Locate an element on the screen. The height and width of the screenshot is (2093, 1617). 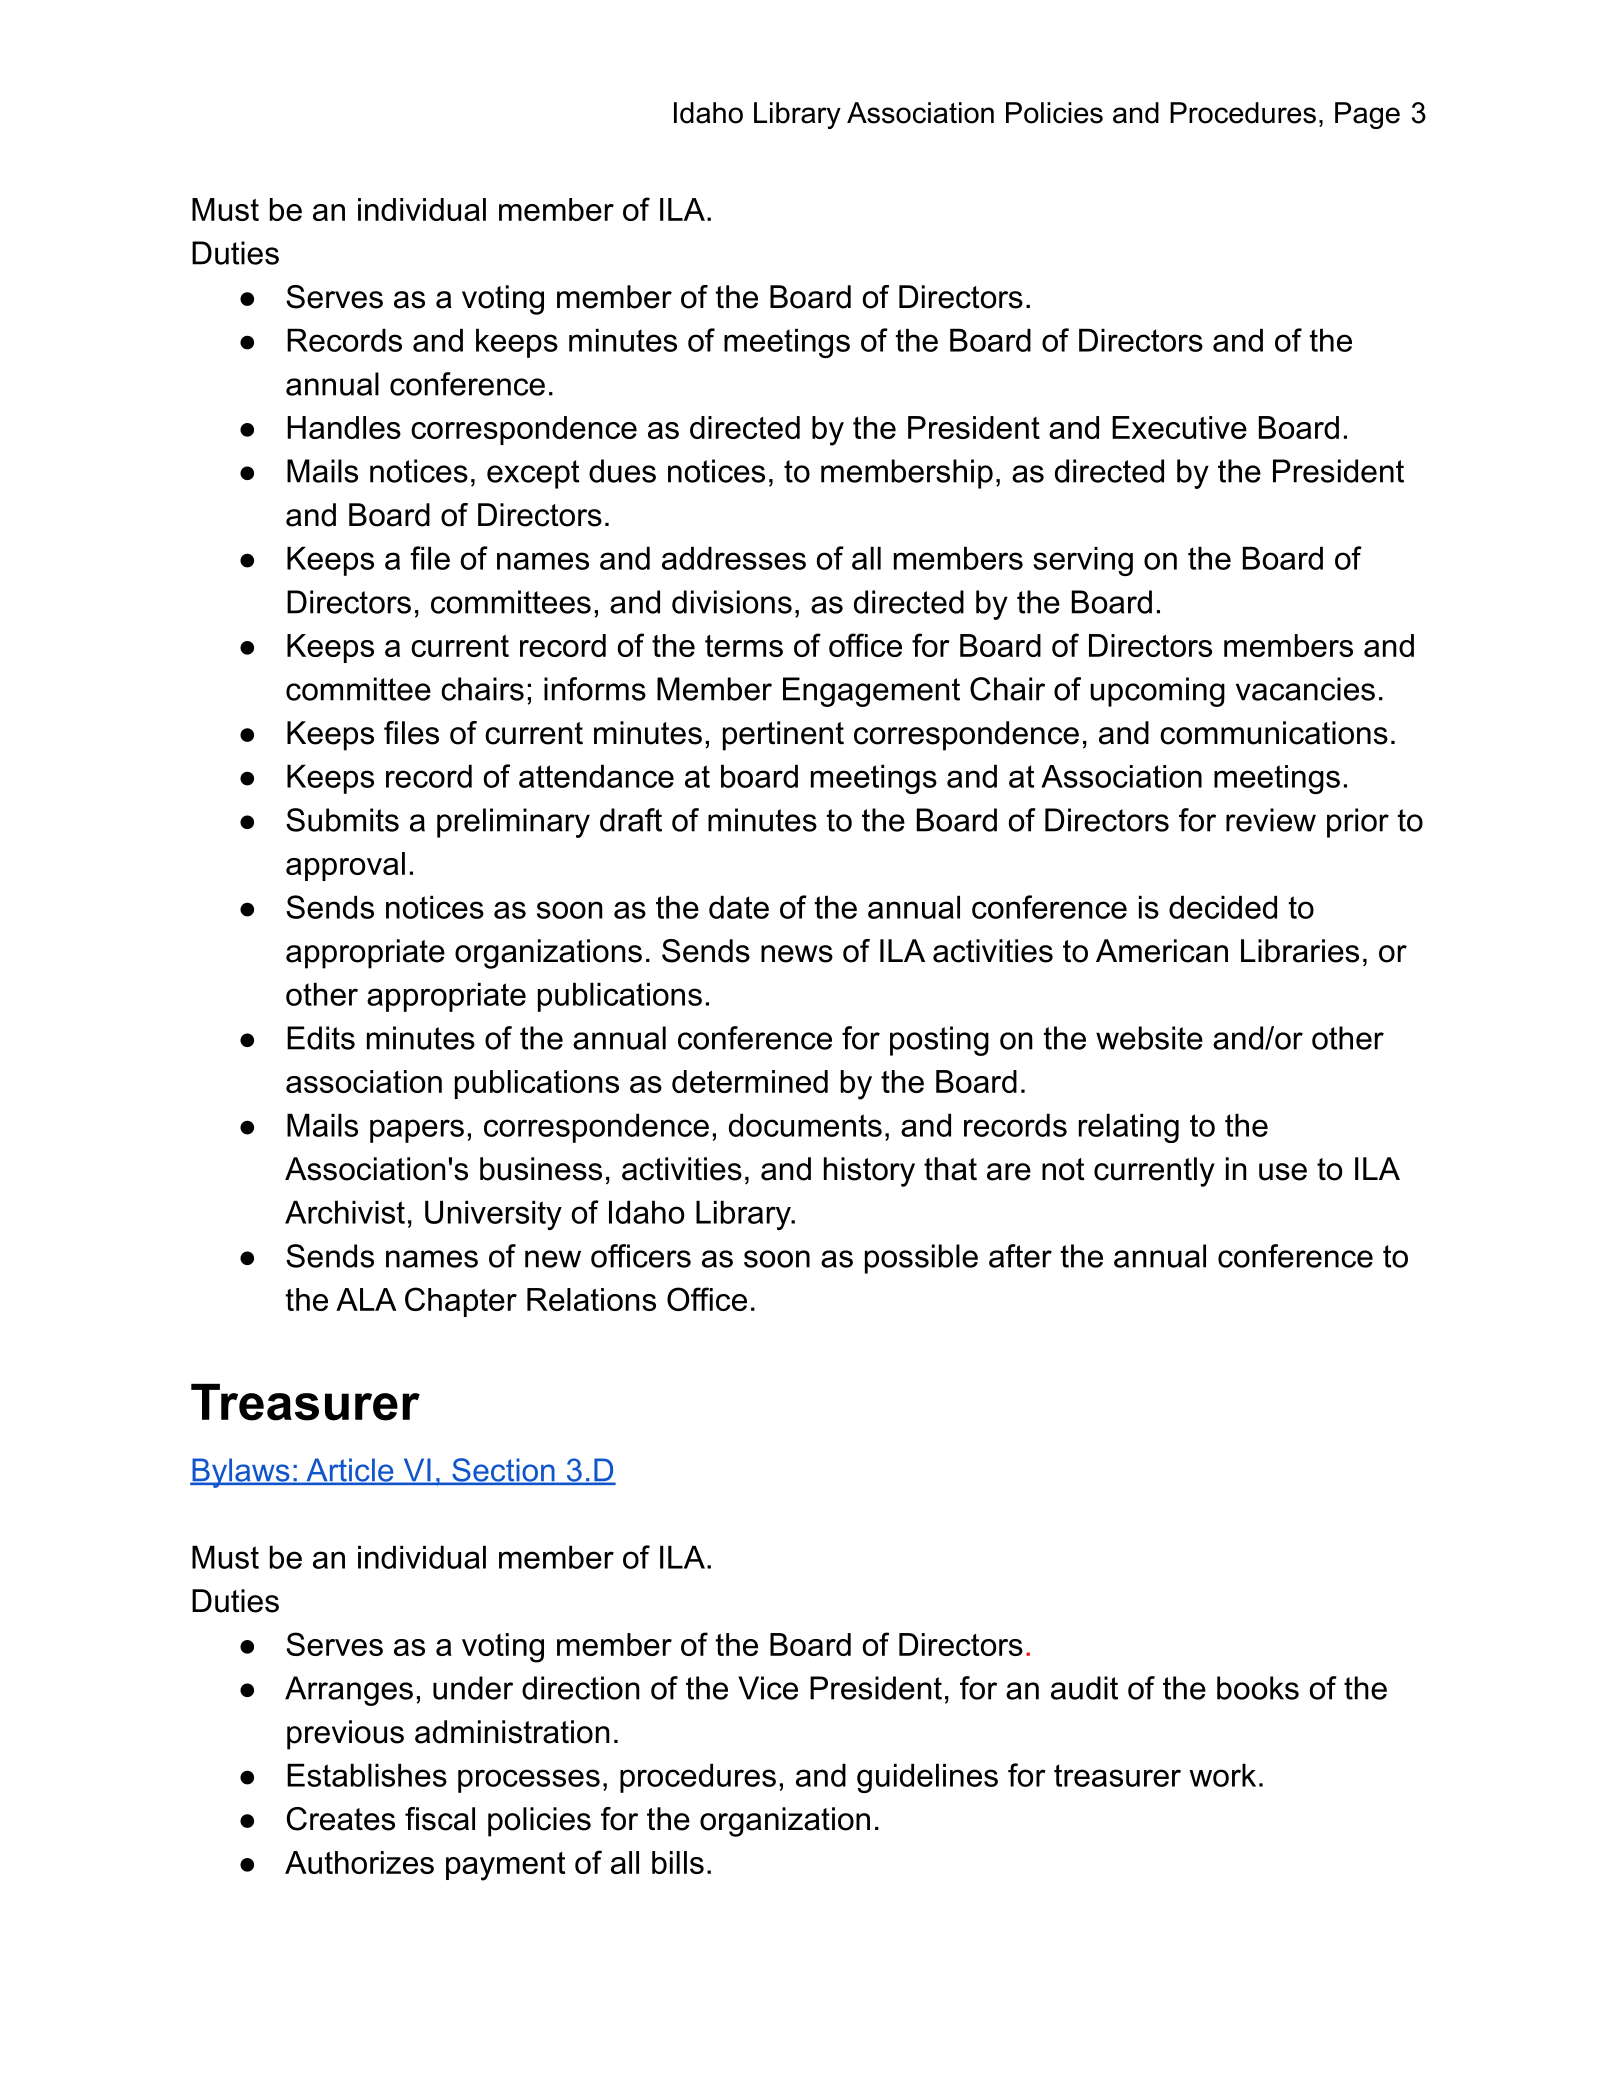
Handles is located at coordinates (344, 427).
